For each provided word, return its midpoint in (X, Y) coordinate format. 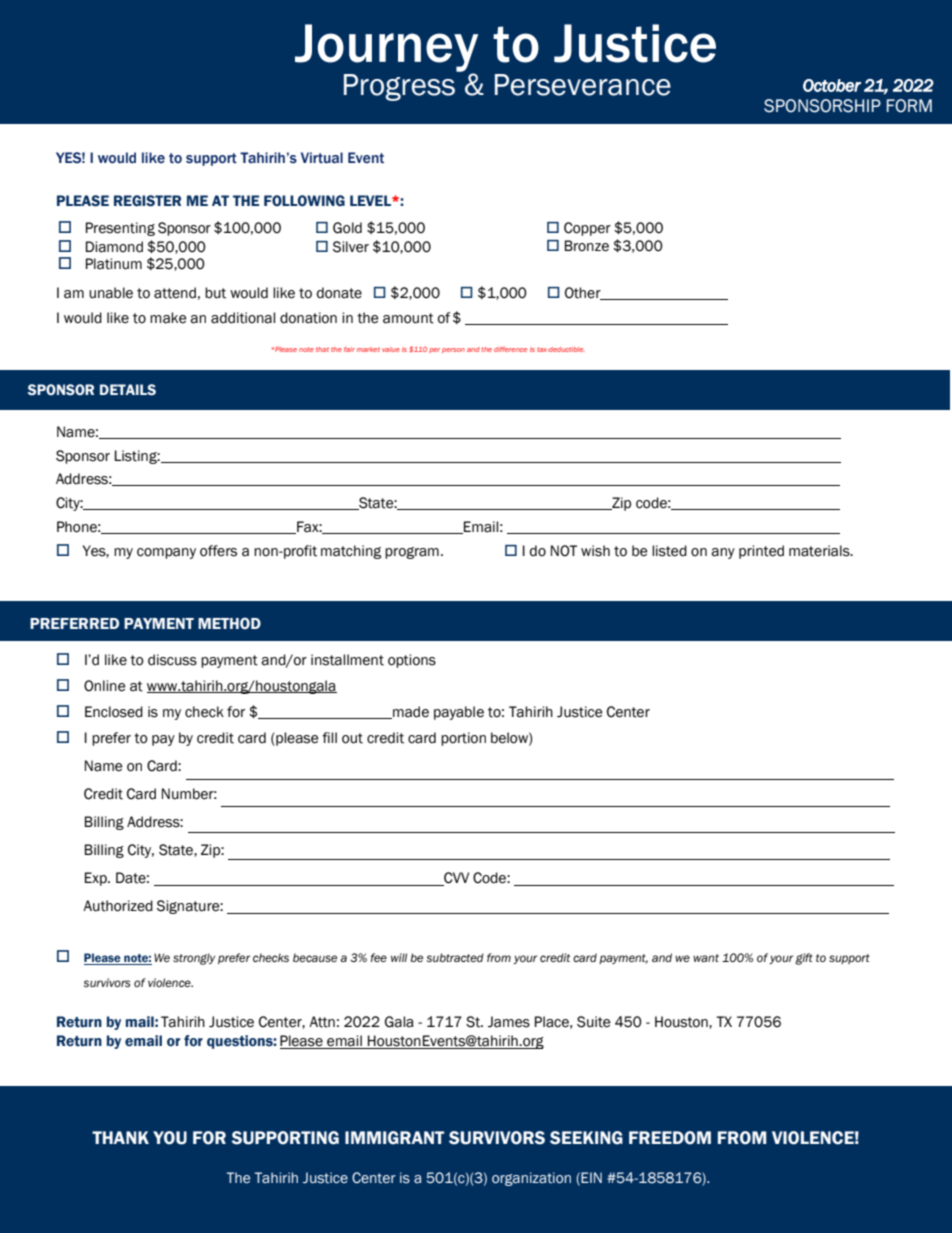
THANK (120, 1137)
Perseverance (583, 85)
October (832, 85)
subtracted (455, 957)
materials (820, 551)
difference (510, 349)
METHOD (229, 623)
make (168, 318)
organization (531, 1179)
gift (804, 959)
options (412, 661)
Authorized (118, 906)
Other (584, 293)
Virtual (322, 158)
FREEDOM (670, 1138)
